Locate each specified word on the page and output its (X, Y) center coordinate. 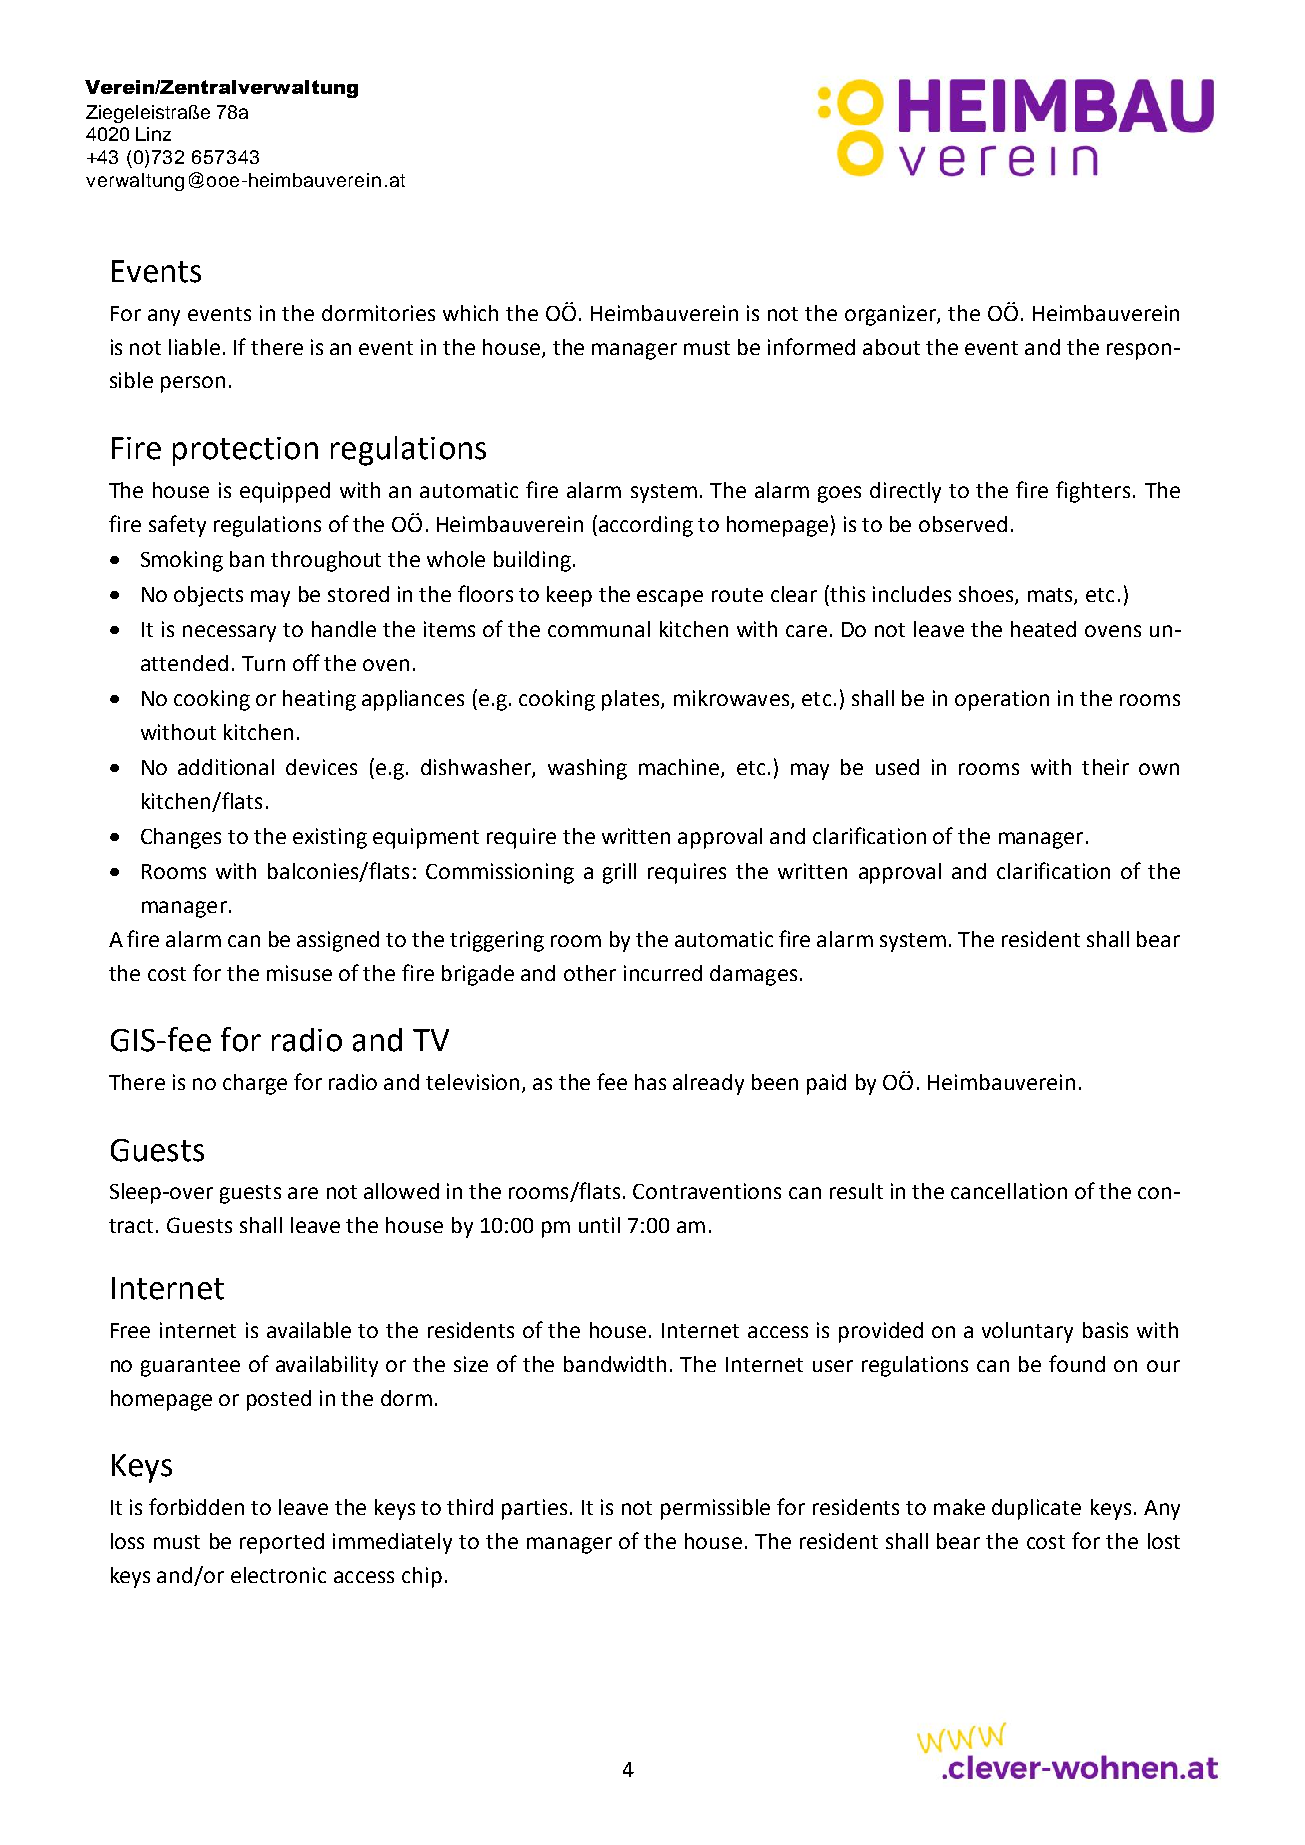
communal (599, 629)
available (309, 1330)
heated (1043, 629)
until (599, 1225)
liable (194, 347)
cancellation (1009, 1191)
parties (534, 1509)
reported (282, 1543)
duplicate (1036, 1509)
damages (753, 975)
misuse (299, 973)
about (891, 347)
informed (811, 346)
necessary (229, 633)
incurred (663, 973)
